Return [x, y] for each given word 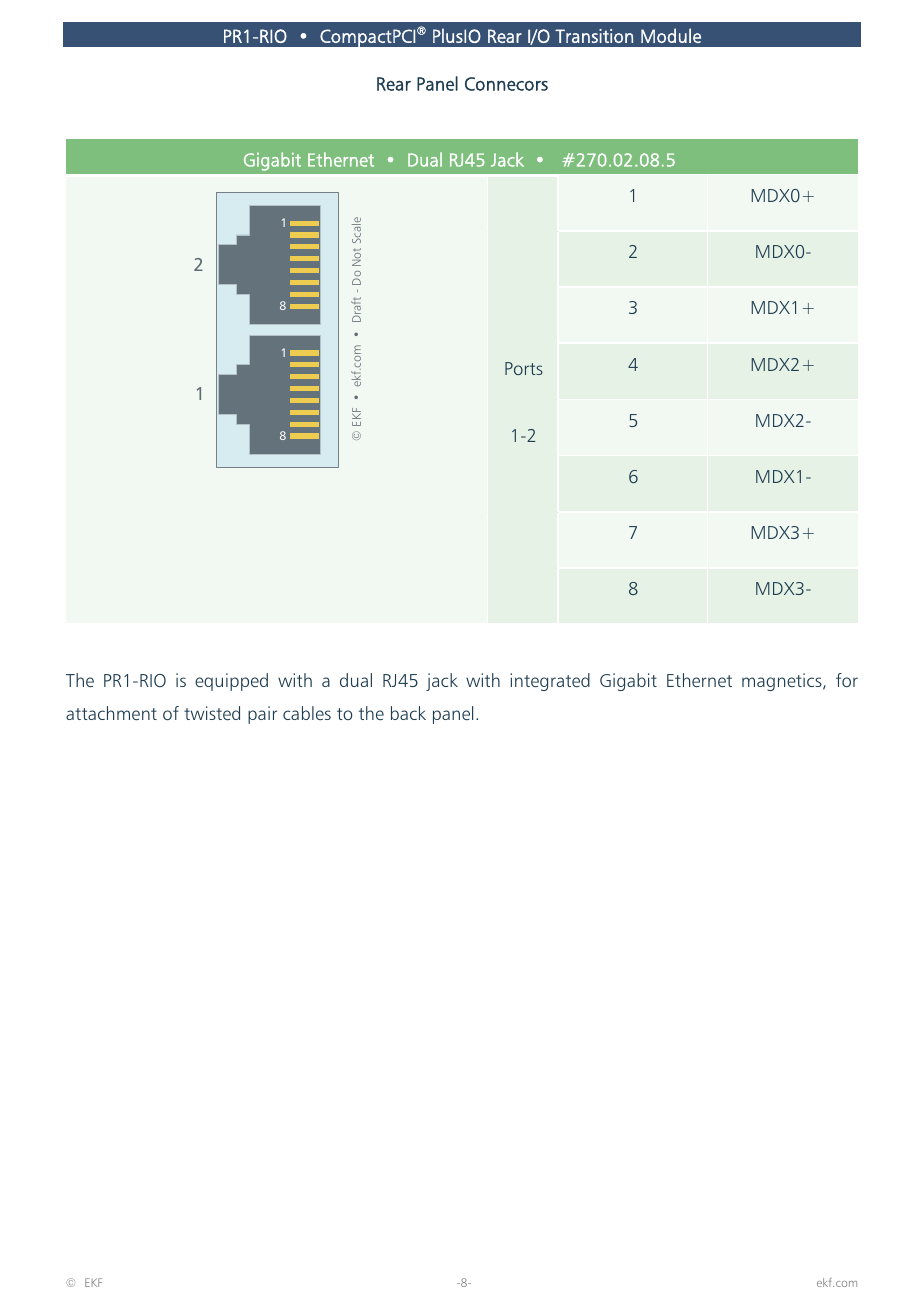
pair [262, 715]
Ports [524, 368]
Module [671, 35]
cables [307, 713]
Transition [594, 36]
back [408, 713]
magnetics [783, 682]
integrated [550, 682]
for [847, 680]
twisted [212, 713]
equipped [231, 682]
